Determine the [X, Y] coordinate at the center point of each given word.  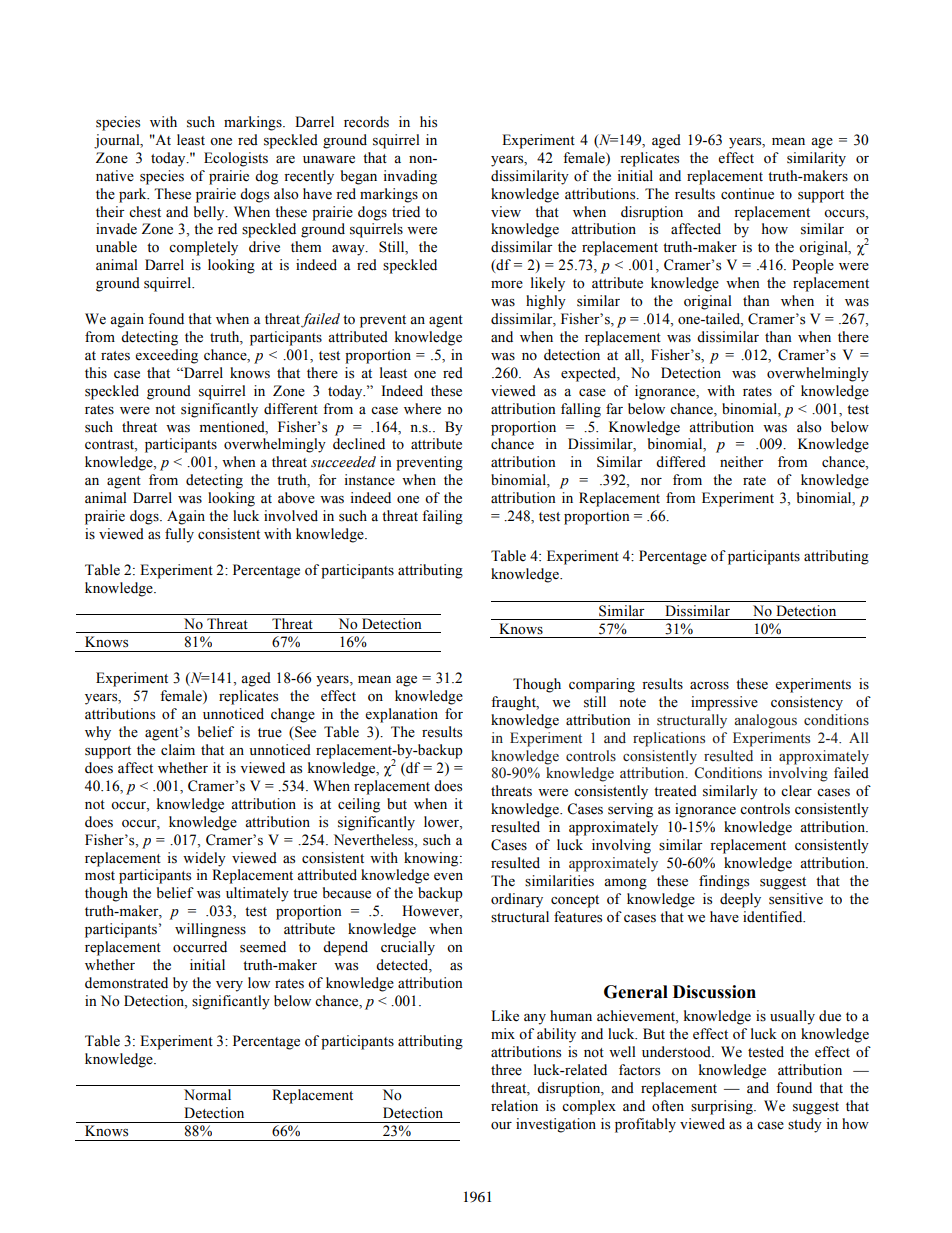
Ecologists [236, 159]
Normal [207, 1095]
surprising [723, 1107]
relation [514, 1106]
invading [410, 177]
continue [747, 194]
